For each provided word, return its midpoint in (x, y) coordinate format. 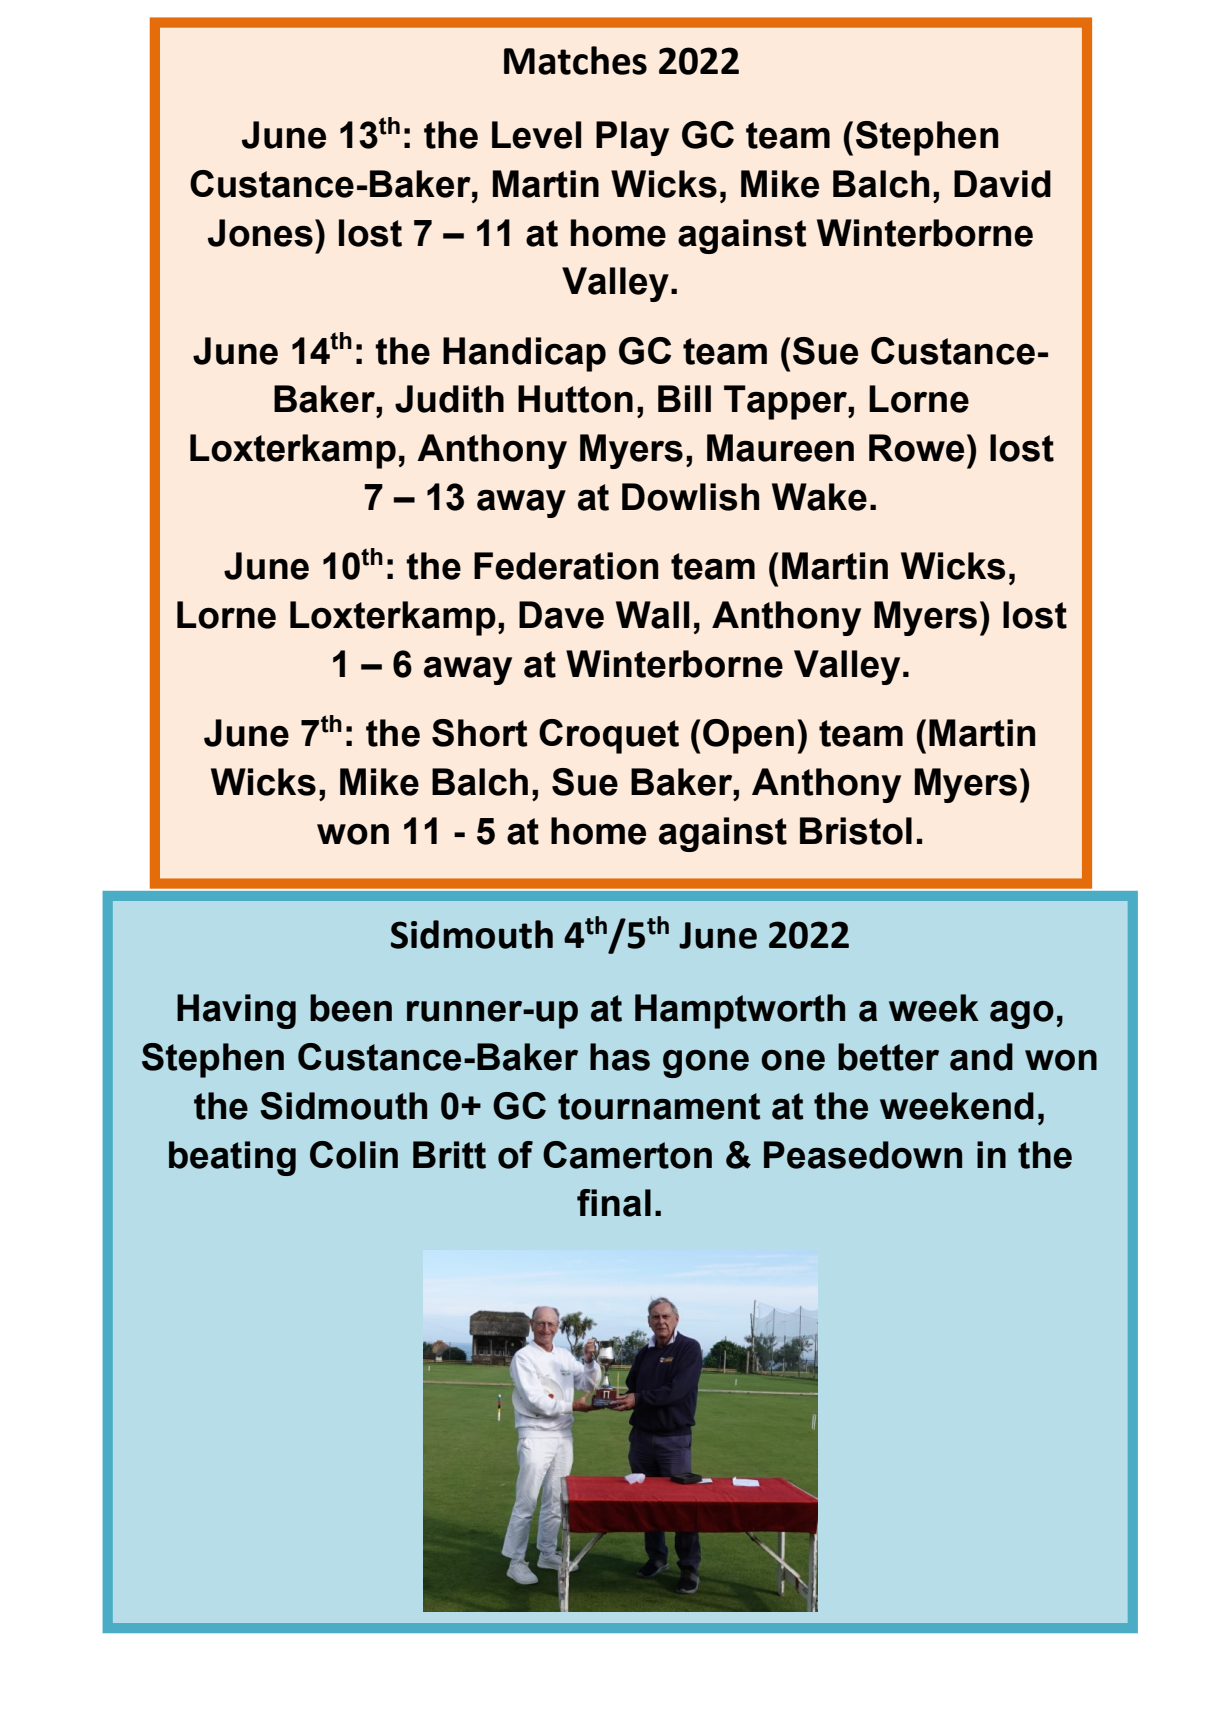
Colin (354, 1155)
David (1002, 184)
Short (480, 733)
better (888, 1057)
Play (632, 138)
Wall (652, 615)
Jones (260, 233)
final (614, 1203)
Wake (819, 497)
